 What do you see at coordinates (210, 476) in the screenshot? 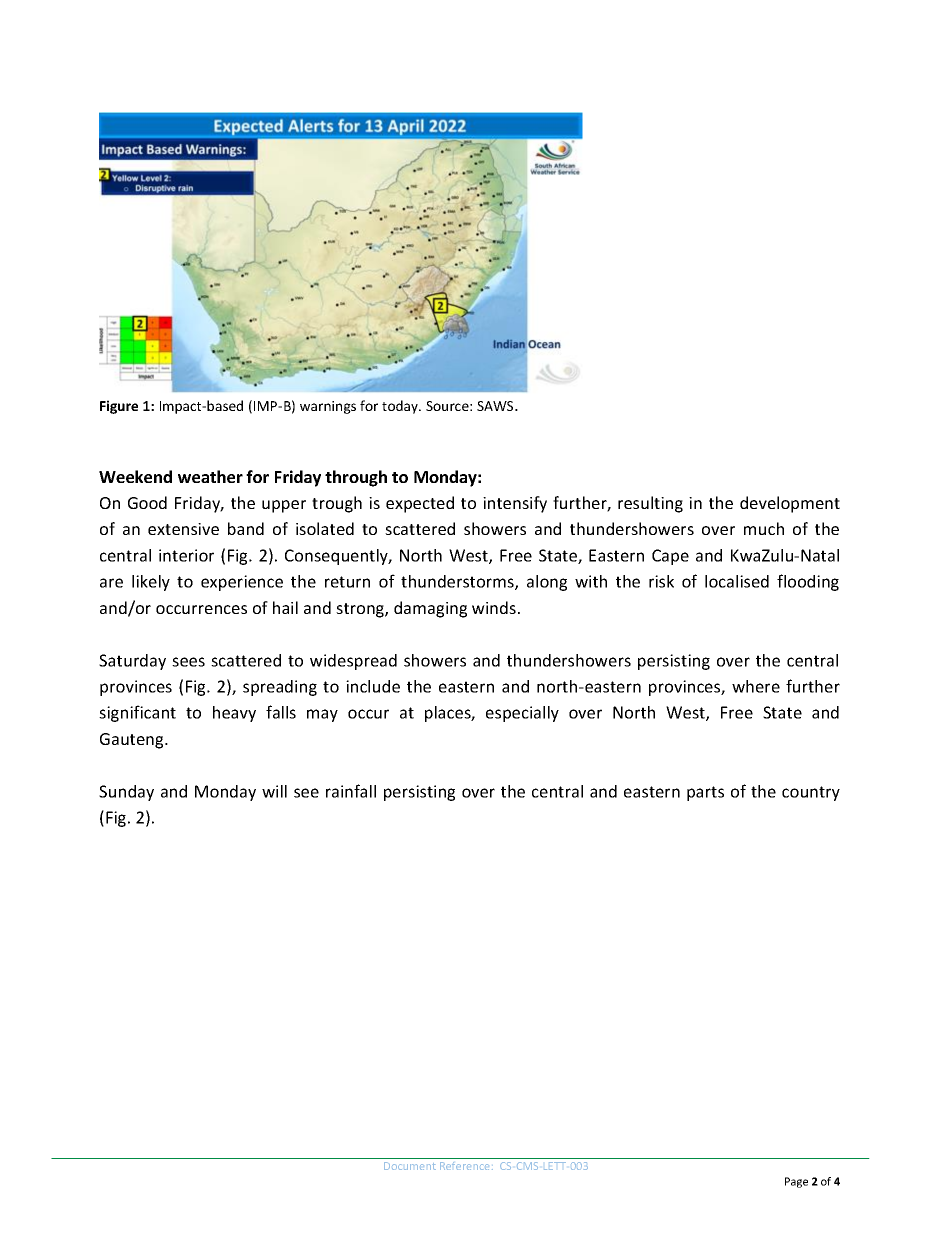
I see `weather` at bounding box center [210, 476].
